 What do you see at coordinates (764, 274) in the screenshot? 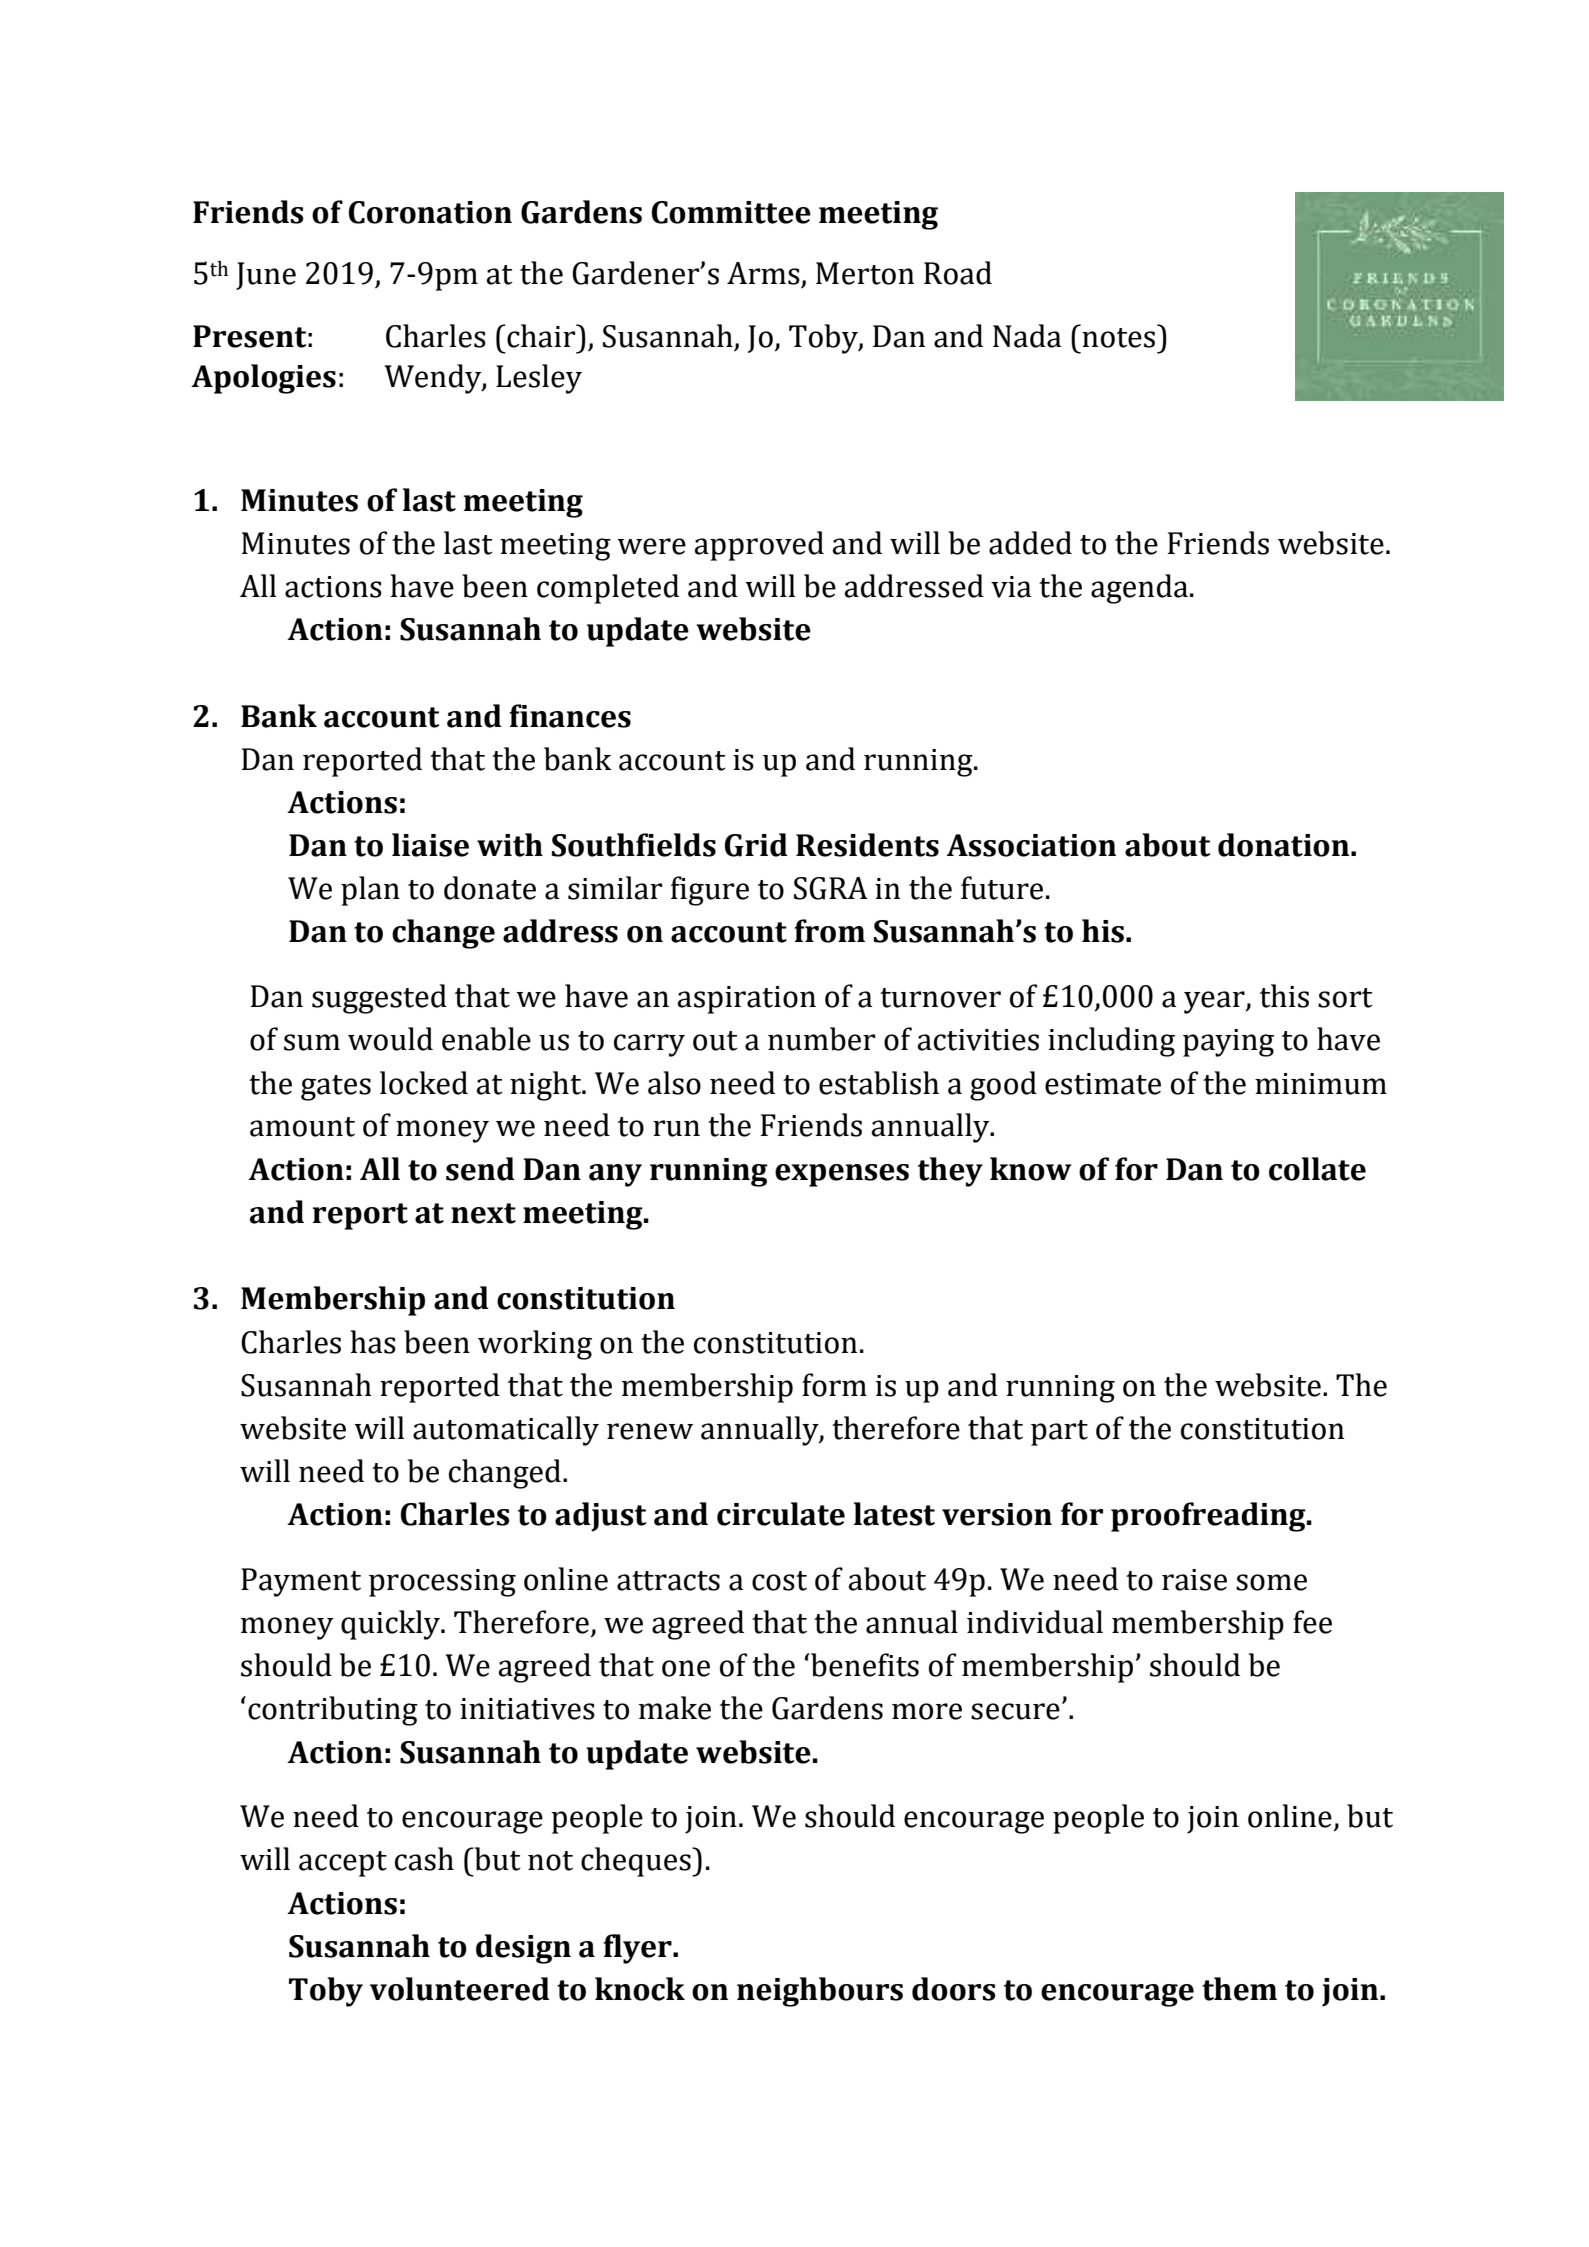
I see `Arms` at bounding box center [764, 274].
